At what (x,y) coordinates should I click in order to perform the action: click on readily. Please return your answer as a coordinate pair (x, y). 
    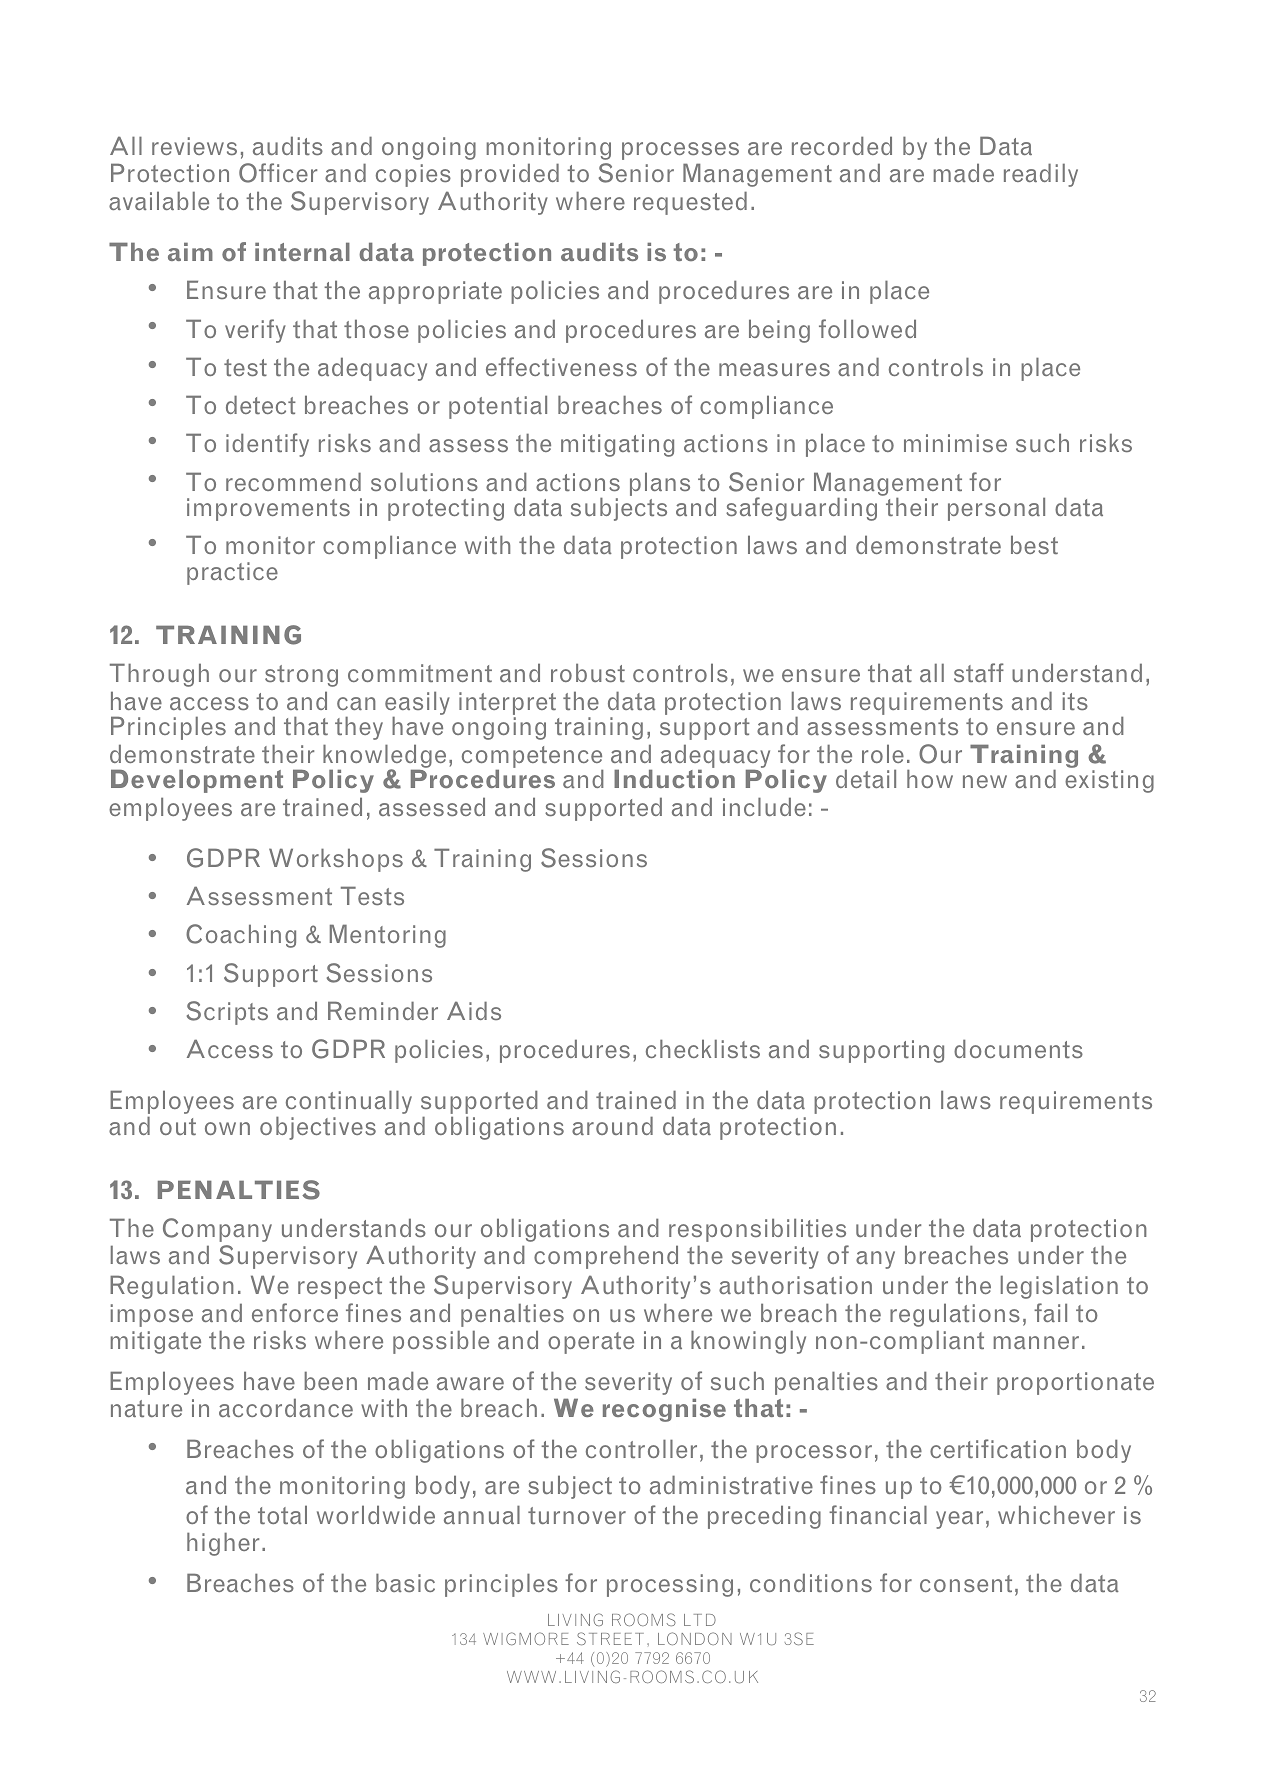
    Looking at the image, I should click on (1041, 175).
